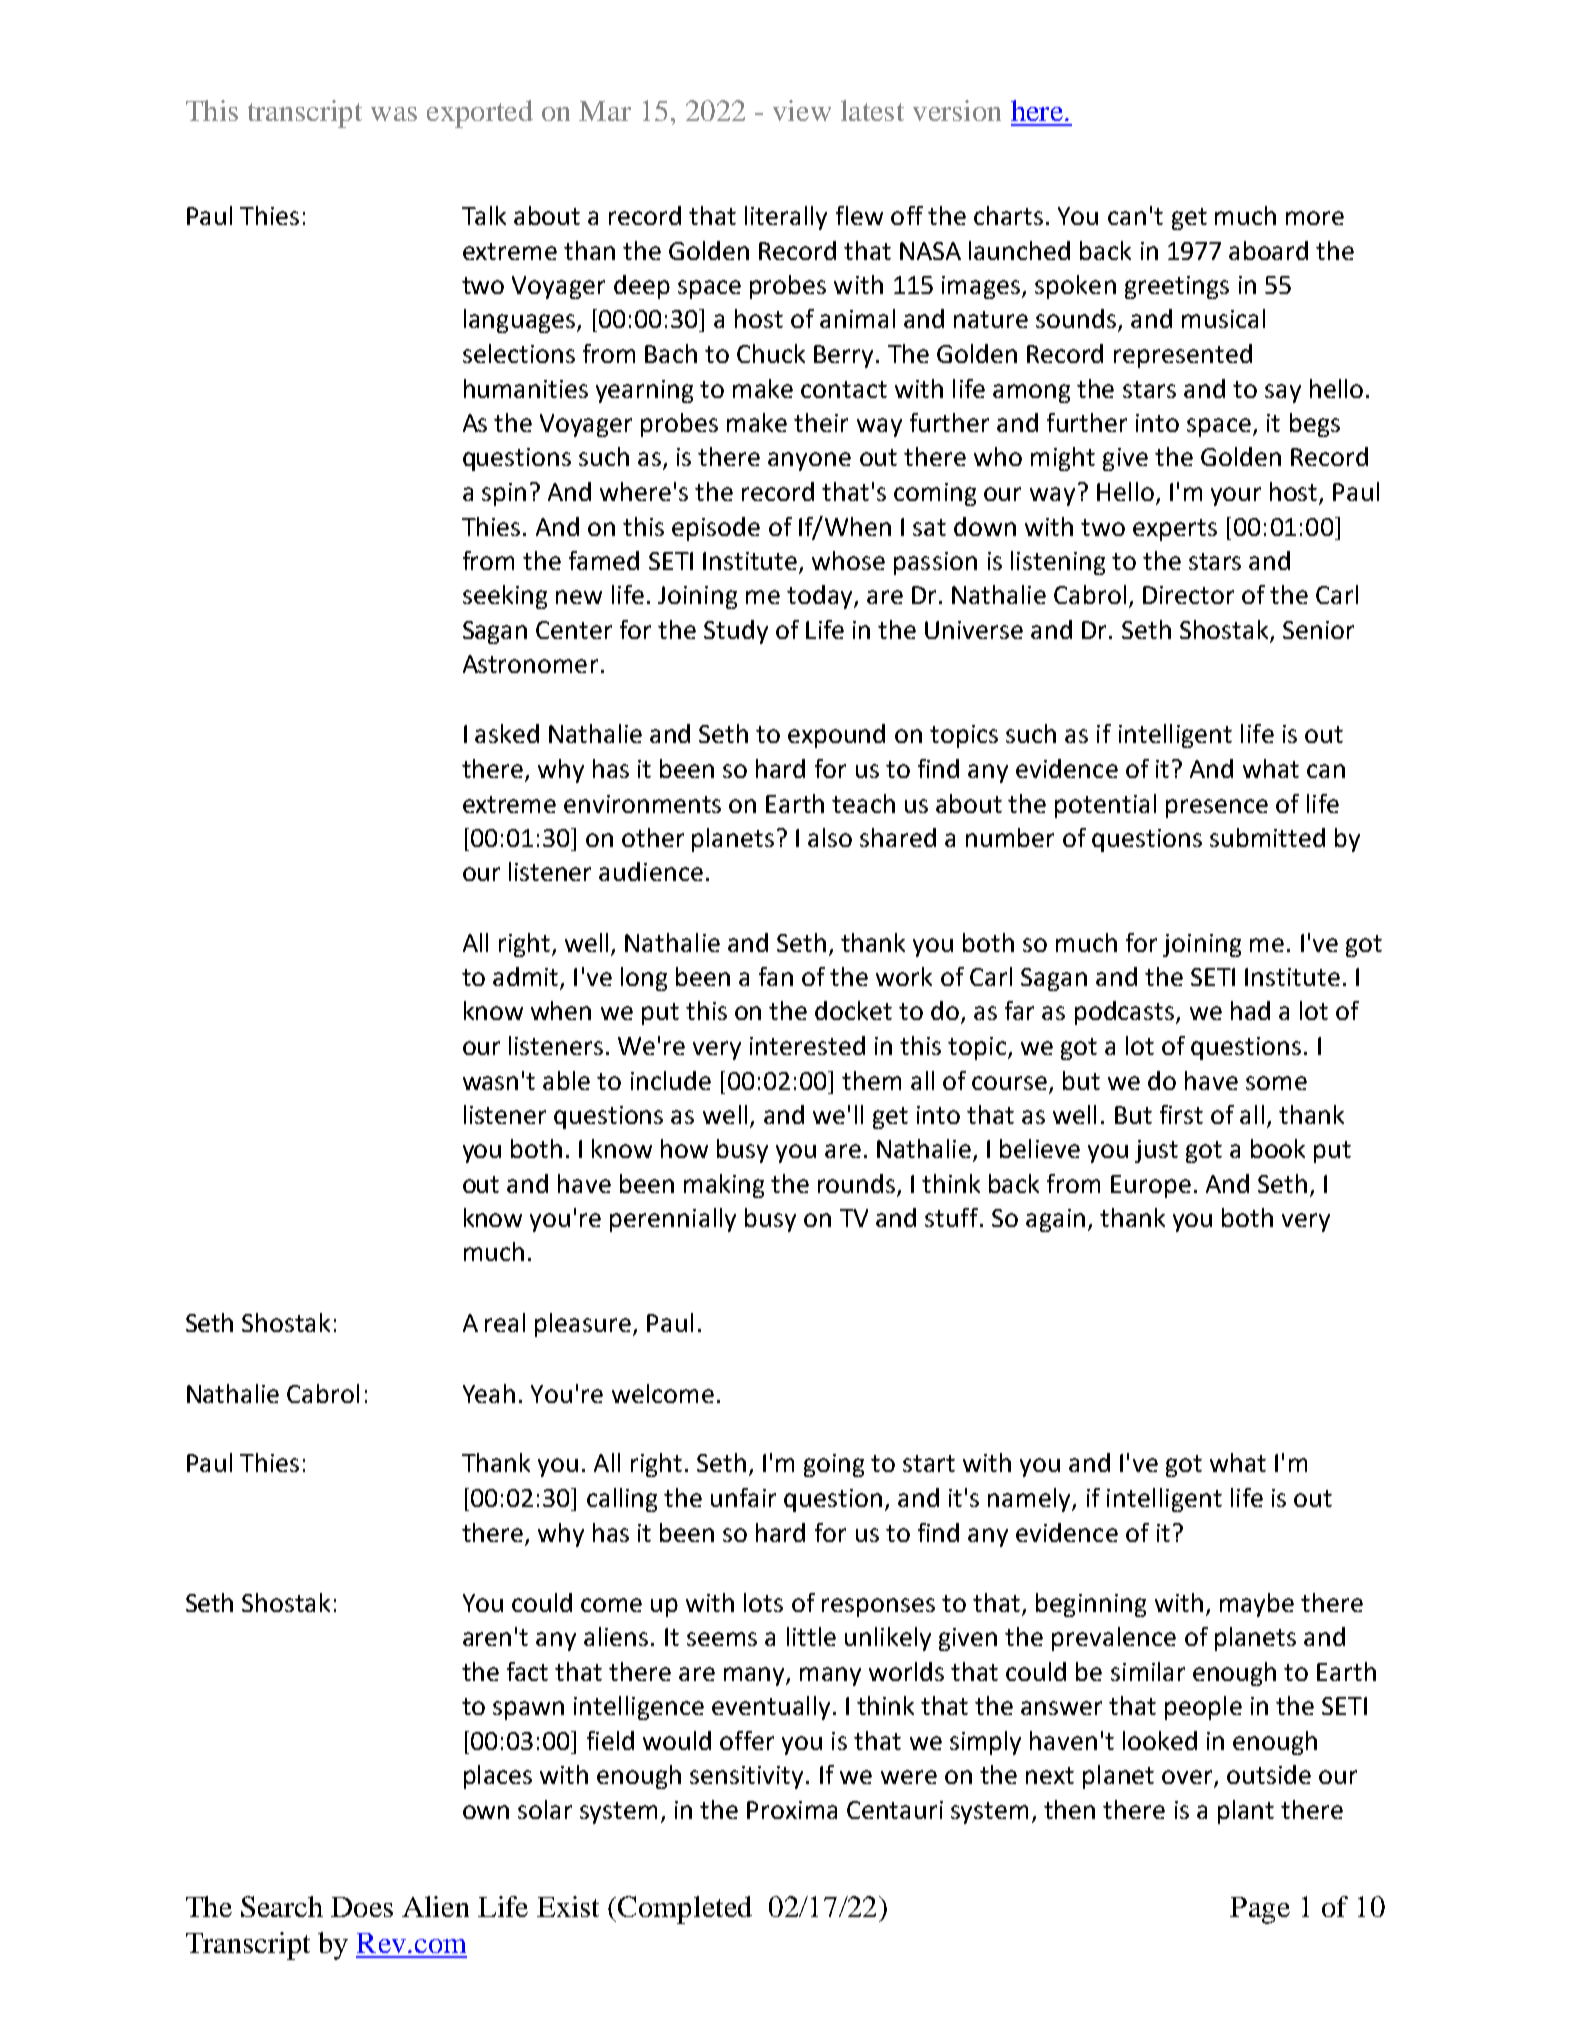 This image has width=1569, height=2031. Describe the element at coordinates (792, 1810) in the image. I see `Proxima` at that location.
